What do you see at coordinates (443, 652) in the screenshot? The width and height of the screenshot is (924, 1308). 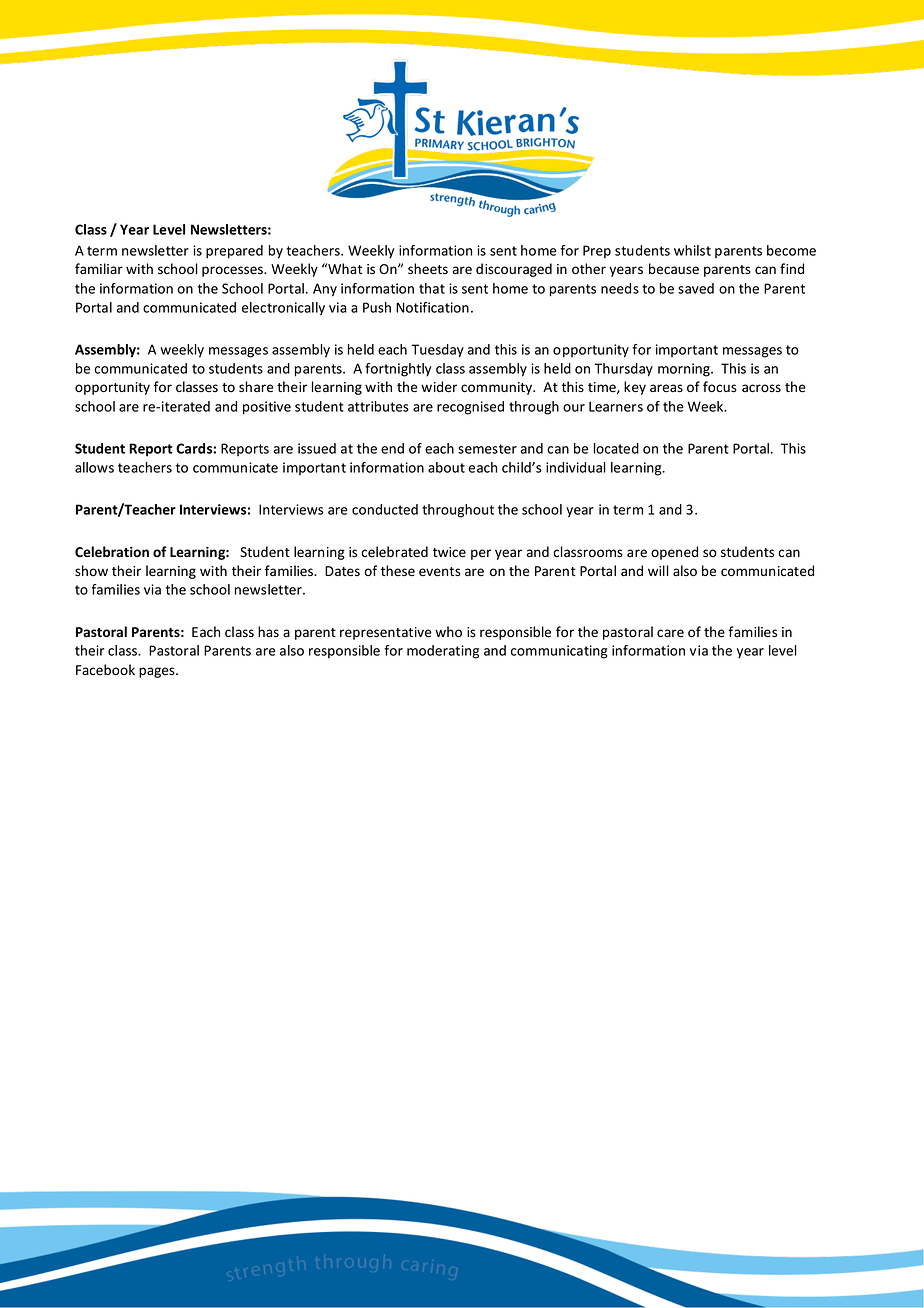 I see `moderating` at bounding box center [443, 652].
